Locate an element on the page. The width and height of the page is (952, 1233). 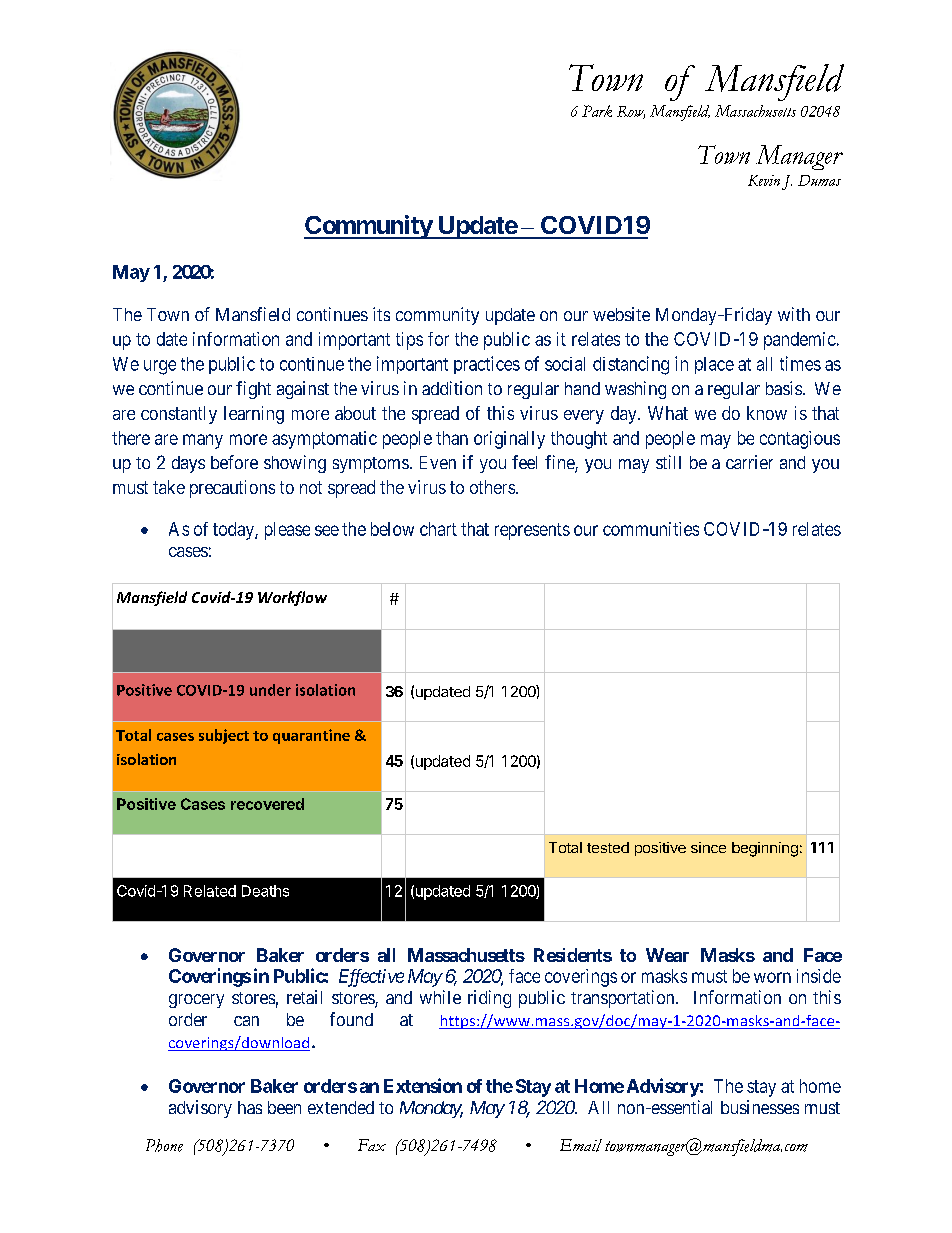
has is located at coordinates (250, 1107).
